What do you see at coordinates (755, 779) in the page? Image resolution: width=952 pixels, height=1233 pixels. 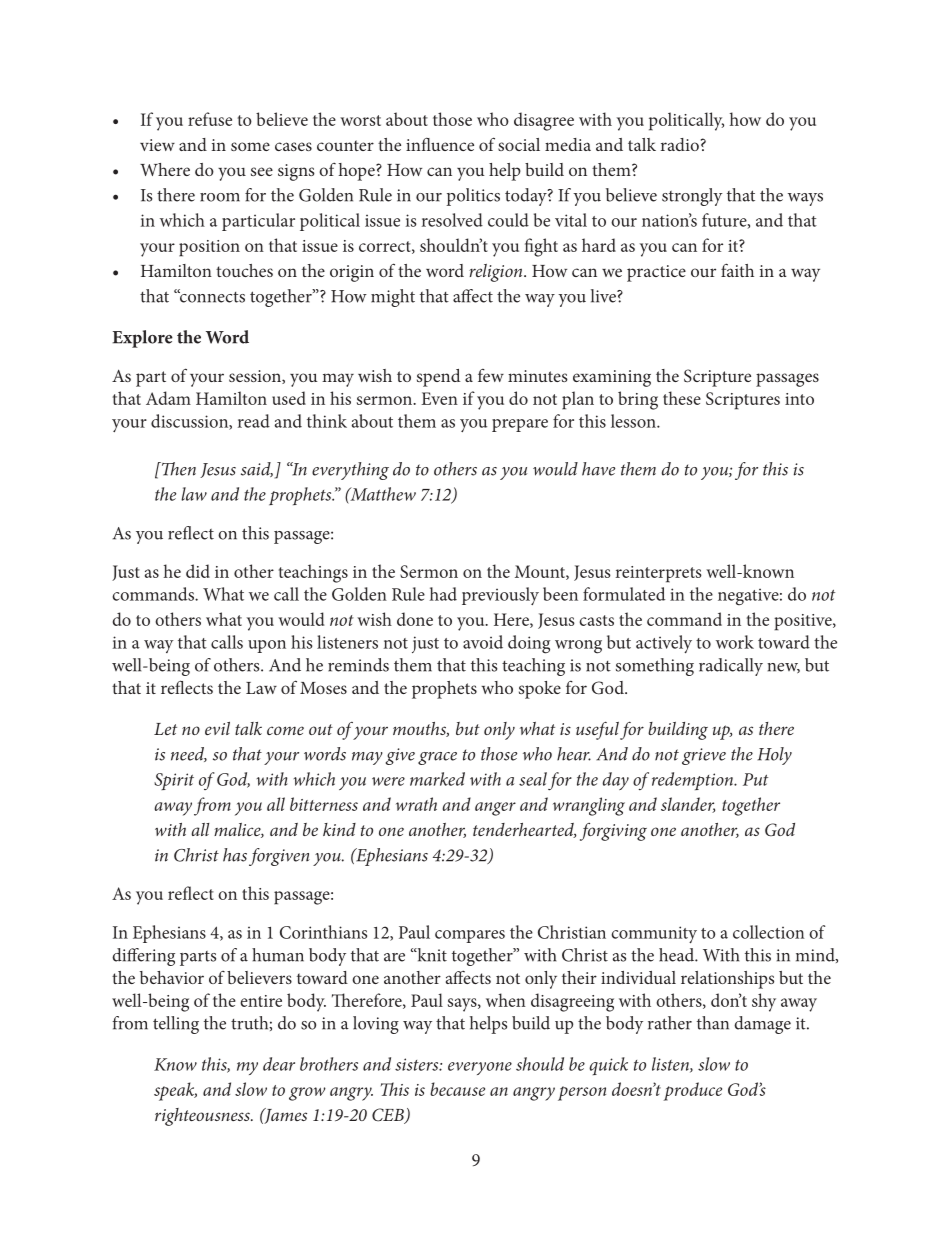 I see `Put` at bounding box center [755, 779].
